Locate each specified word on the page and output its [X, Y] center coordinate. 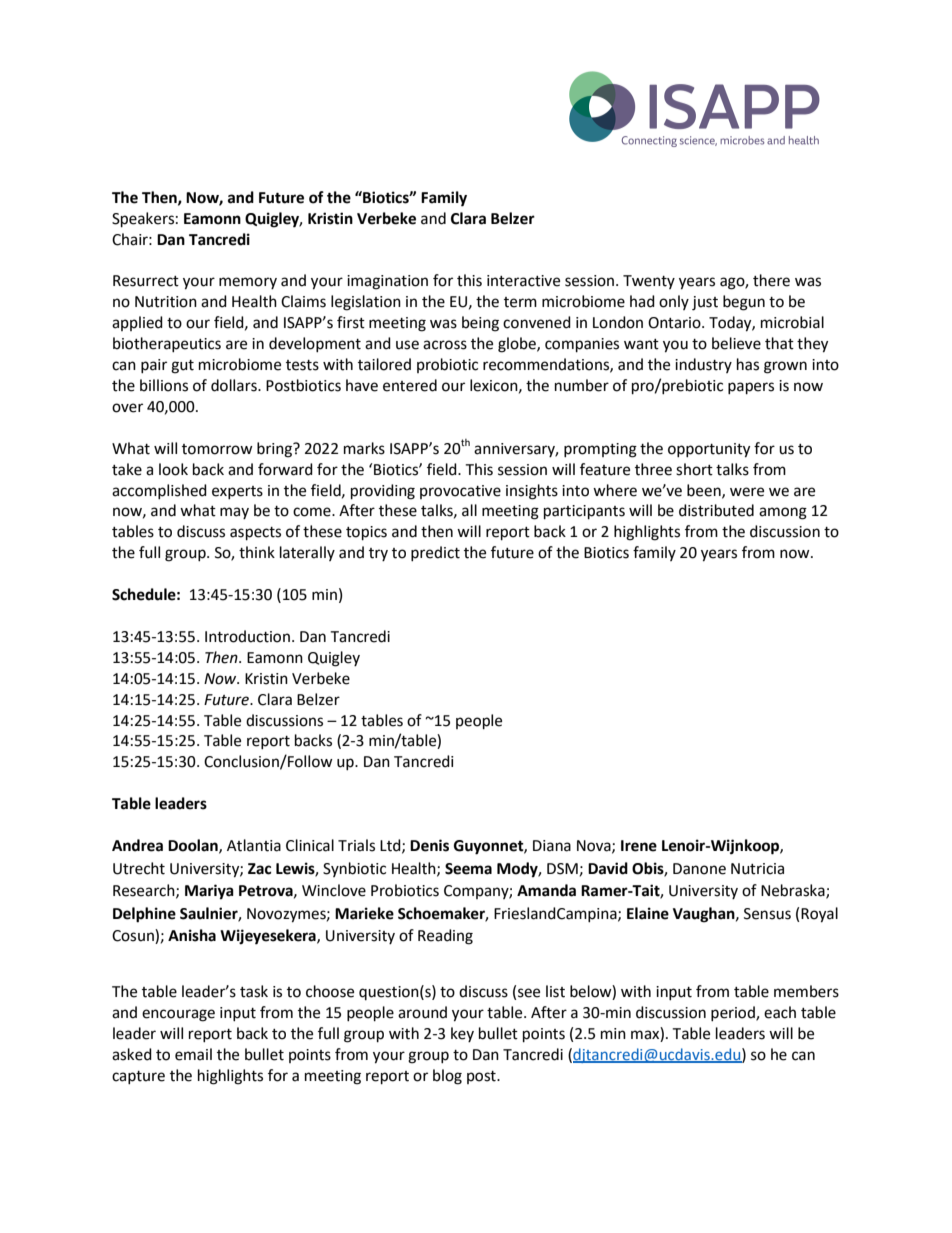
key [462, 1034]
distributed [716, 510]
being [480, 324]
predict [435, 553]
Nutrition [166, 302]
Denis [429, 845]
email [193, 1054]
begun [744, 303]
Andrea [137, 845]
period [734, 1013]
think [257, 552]
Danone [699, 869]
